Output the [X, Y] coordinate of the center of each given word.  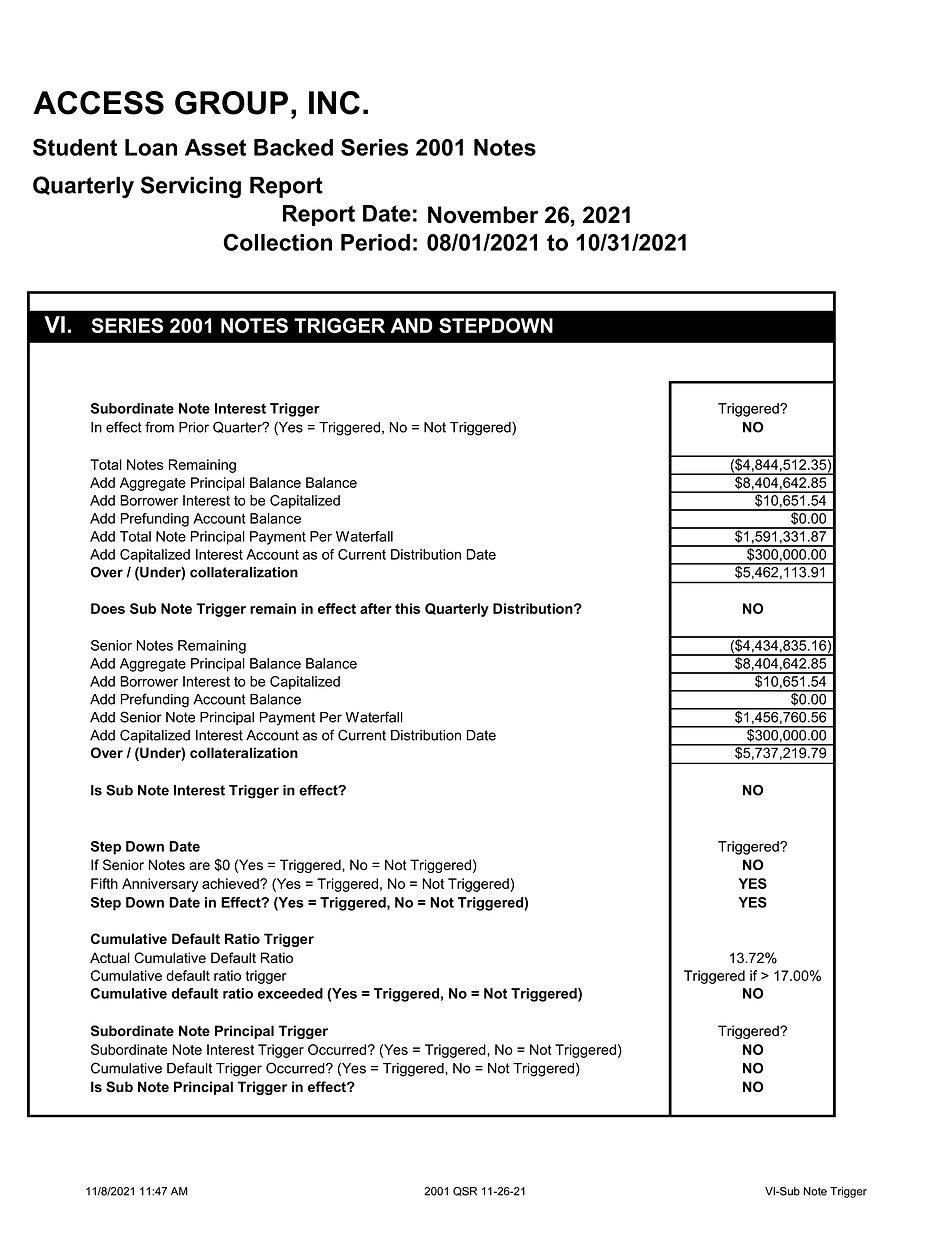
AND [412, 325]
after [376, 608]
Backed [293, 147]
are [200, 866]
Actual [110, 958]
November [483, 215]
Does [108, 608]
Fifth [104, 883]
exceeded [290, 993]
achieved [231, 883]
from [159, 427]
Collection [278, 242]
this [407, 608]
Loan [151, 147]
